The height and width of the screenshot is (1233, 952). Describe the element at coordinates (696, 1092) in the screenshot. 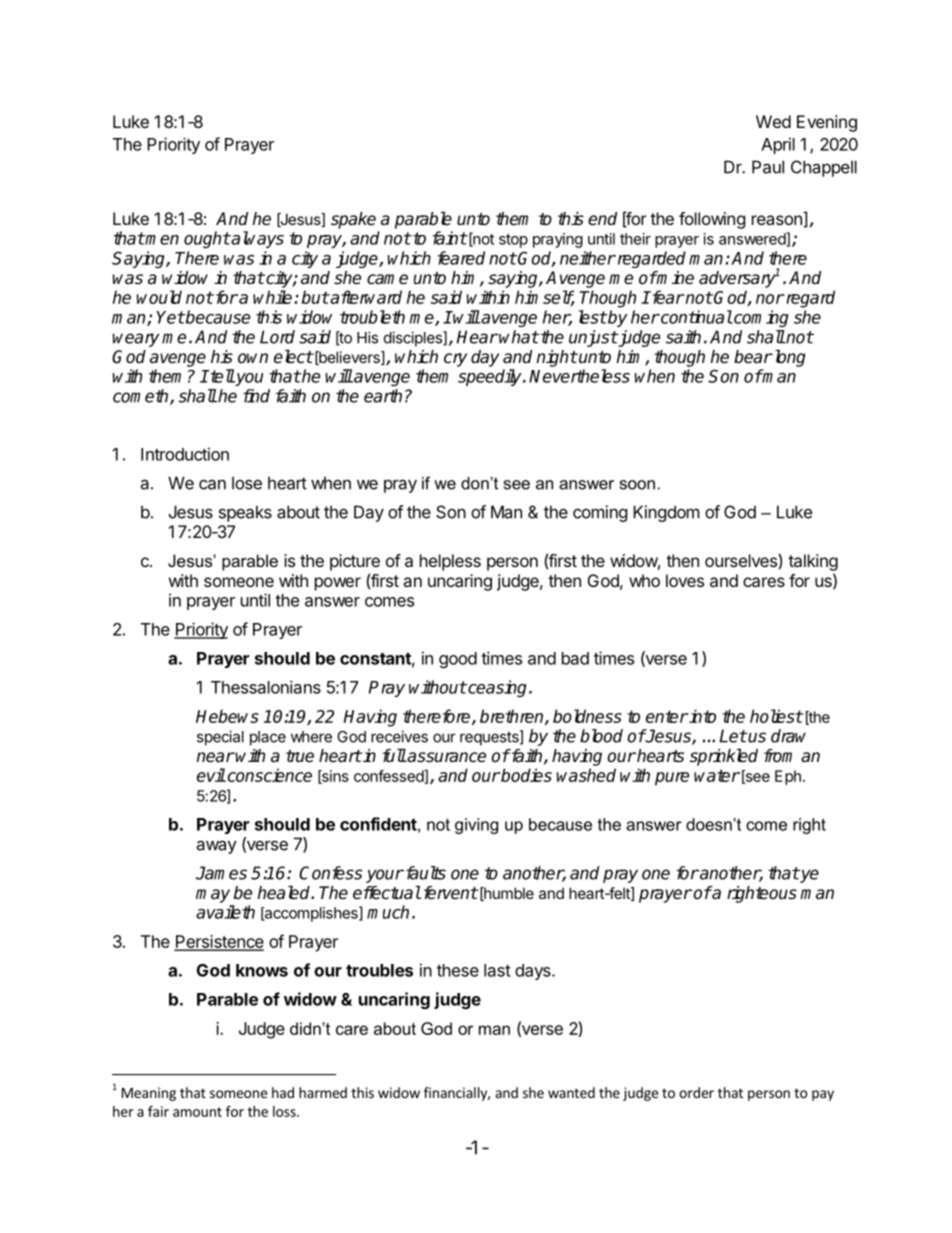

I see `order` at that location.
